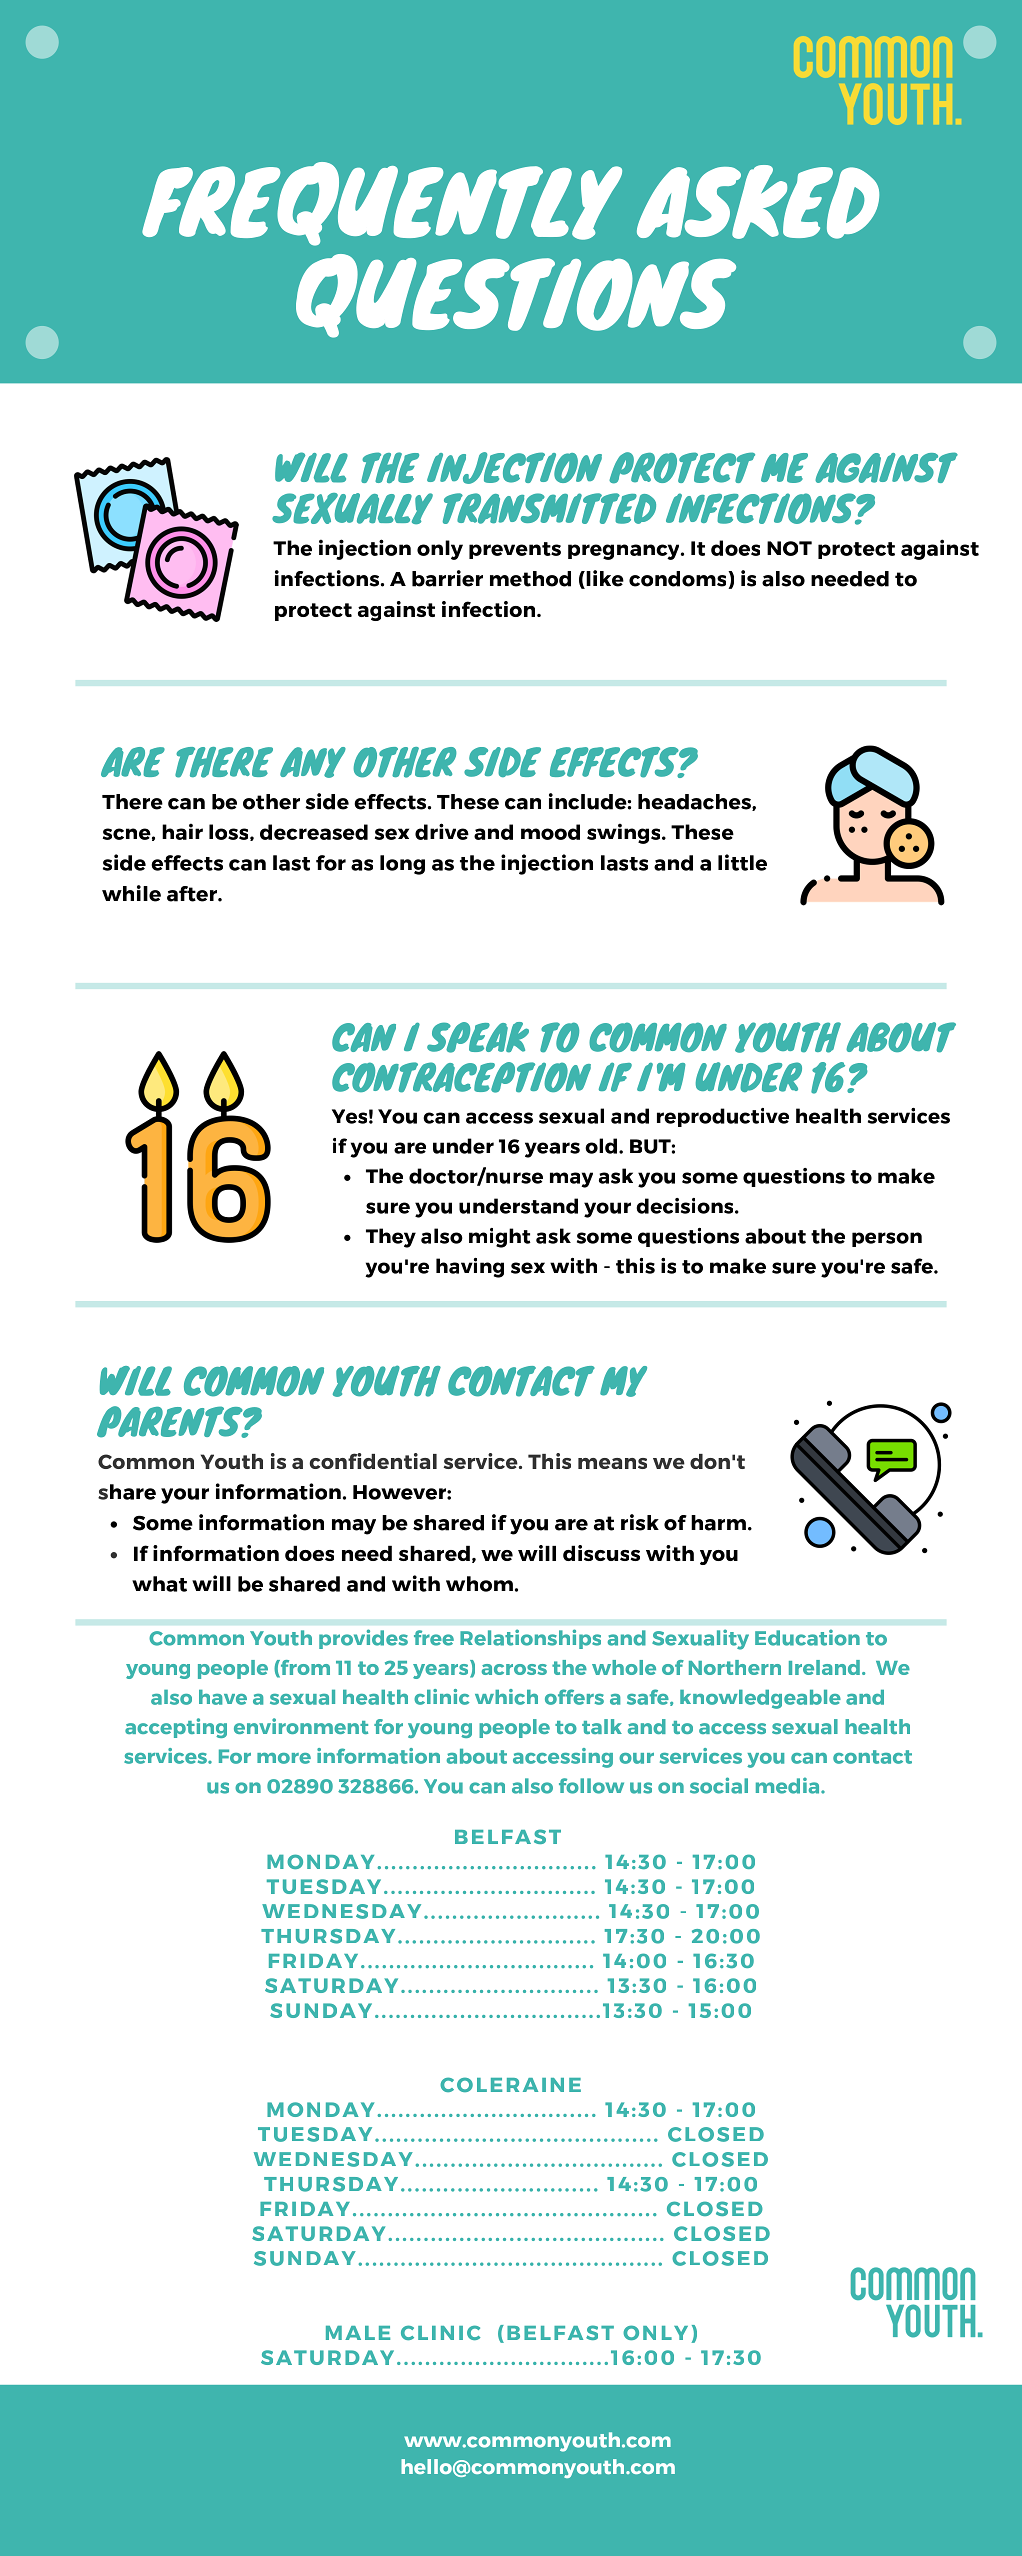 The height and width of the screenshot is (2556, 1022). I want to click on follow, so click(591, 1786).
